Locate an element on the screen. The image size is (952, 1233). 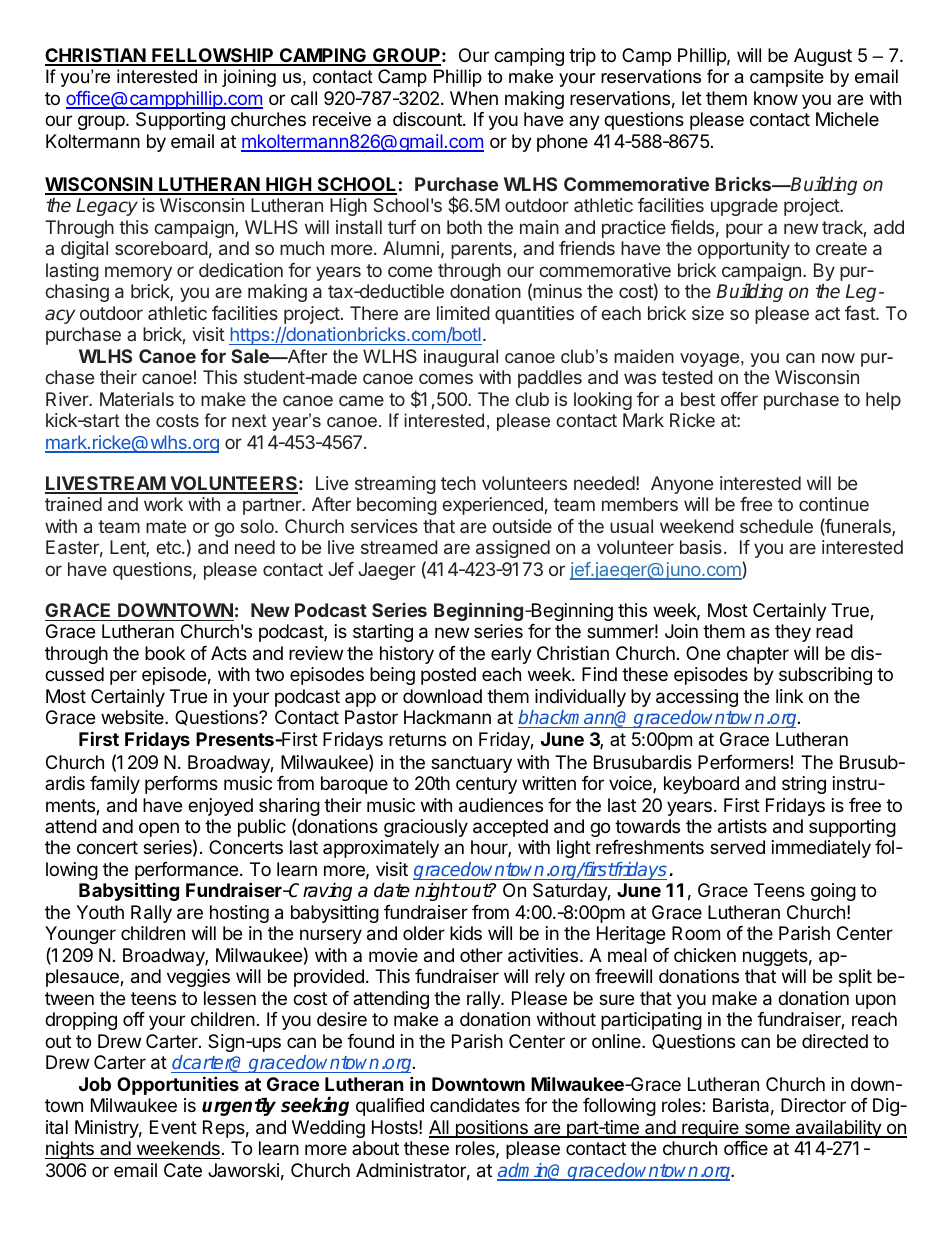
some is located at coordinates (767, 1130).
